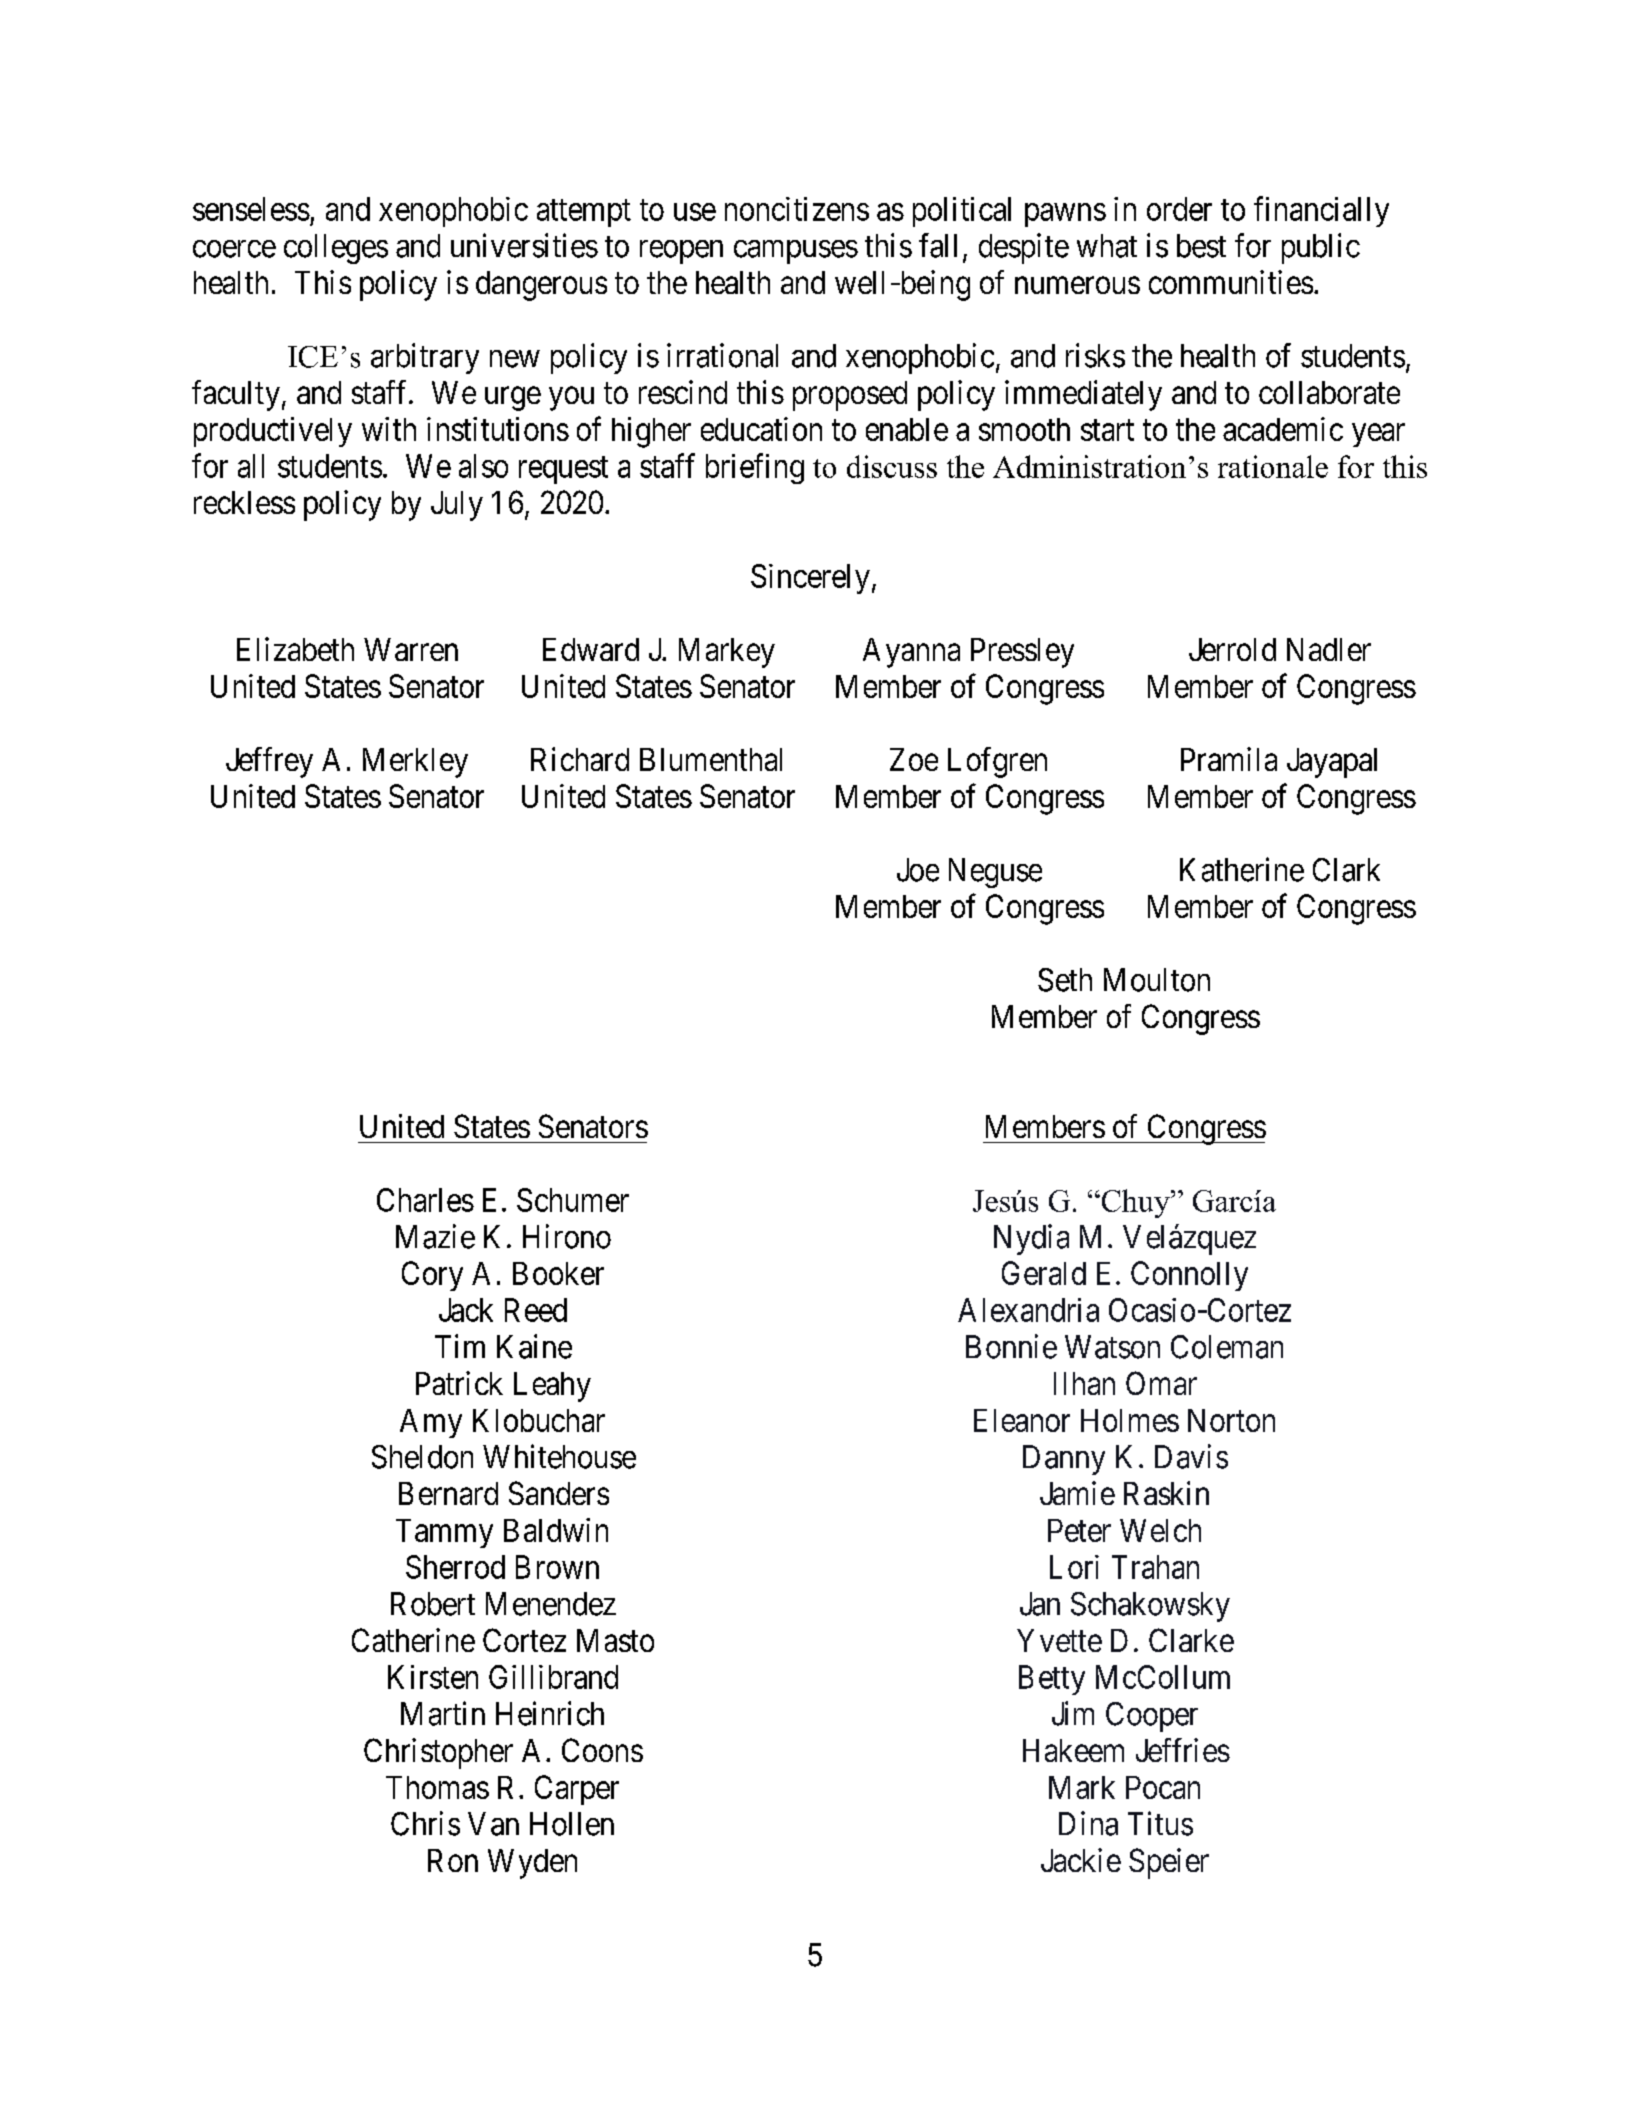  What do you see at coordinates (437, 1787) in the image?
I see `Thomas` at bounding box center [437, 1787].
